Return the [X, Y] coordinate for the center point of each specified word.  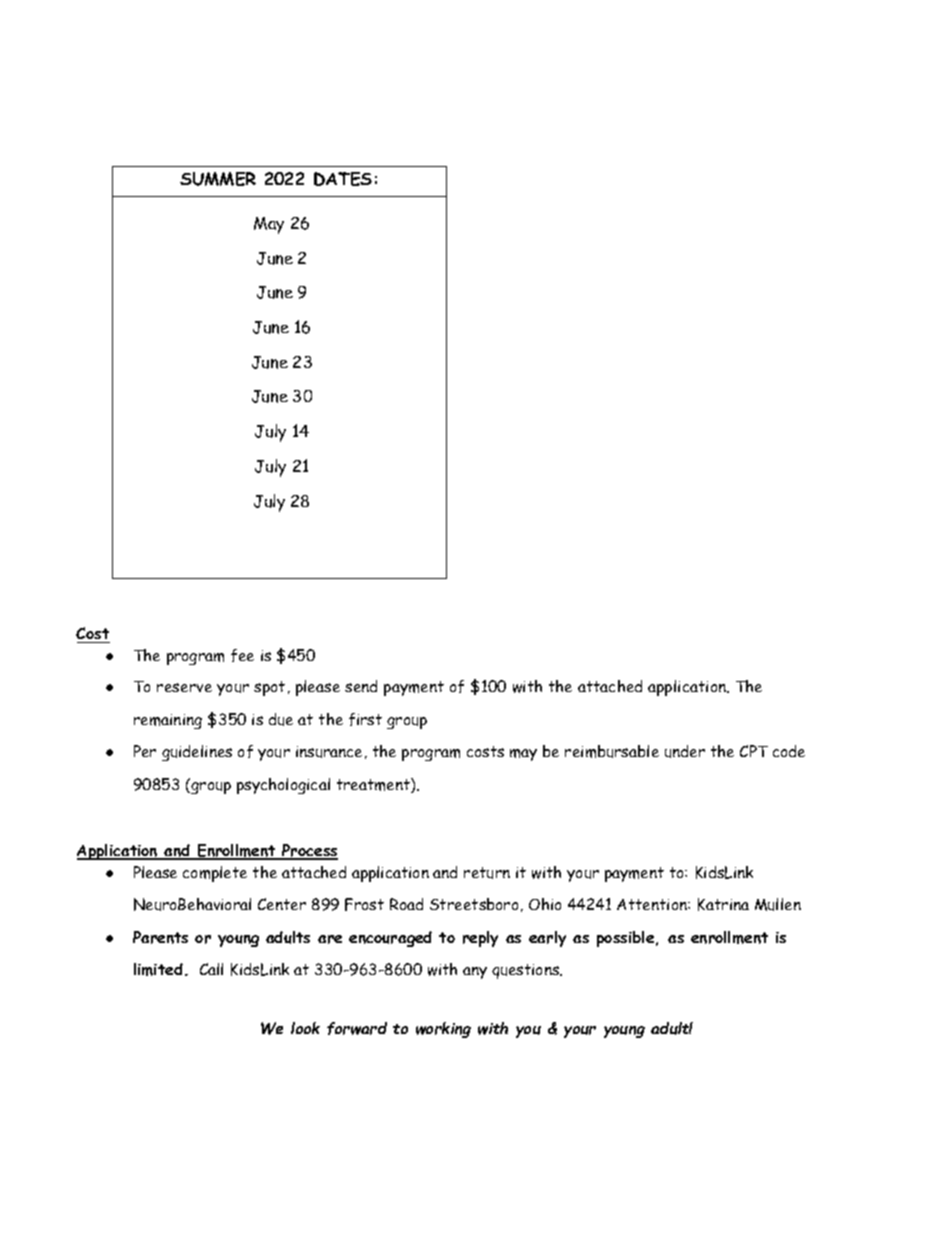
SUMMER [218, 179]
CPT [754, 751]
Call [211, 969]
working [443, 1030]
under [685, 751]
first [365, 719]
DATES [343, 179]
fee [242, 655]
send [361, 686]
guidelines [197, 753]
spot [269, 688]
